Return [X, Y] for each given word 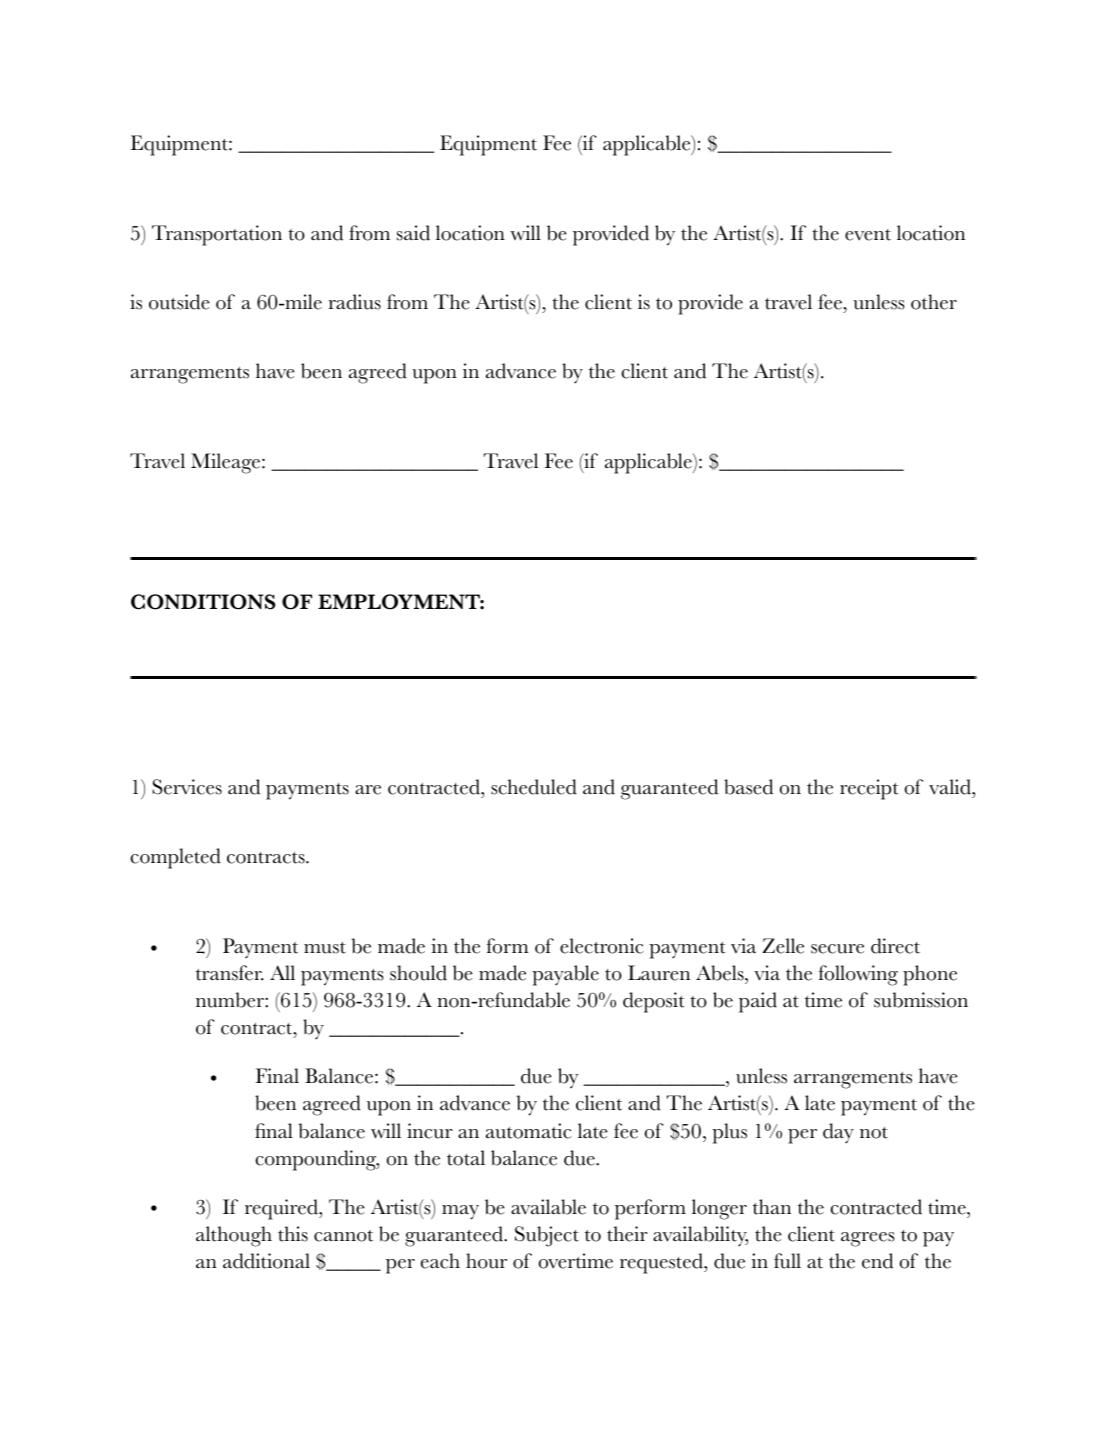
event [868, 235]
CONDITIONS [203, 602]
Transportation [217, 235]
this [293, 1234]
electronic [602, 946]
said [413, 233]
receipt [869, 789]
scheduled [534, 787]
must [325, 948]
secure [837, 949]
